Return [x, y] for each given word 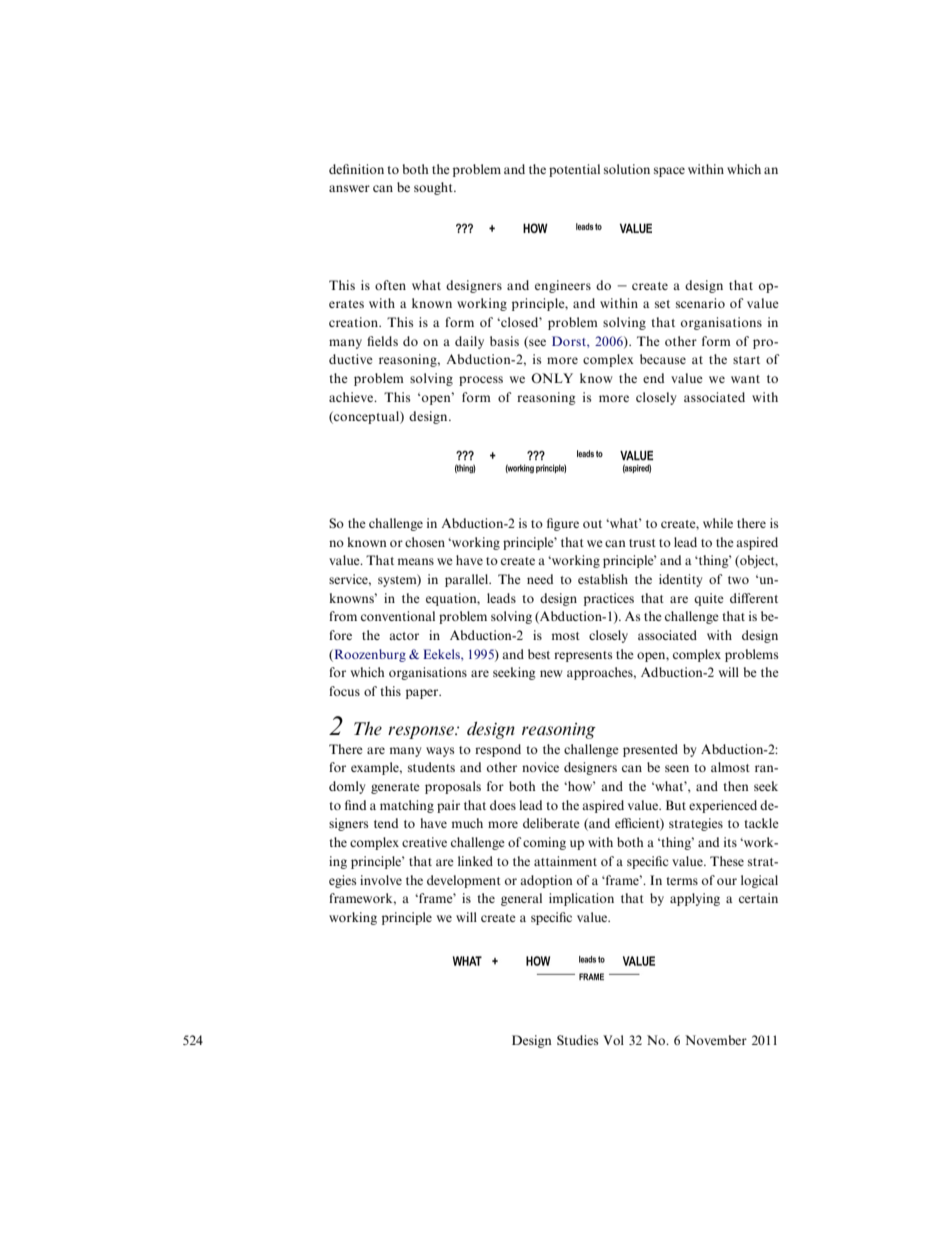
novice [540, 767]
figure [563, 524]
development [464, 881]
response [422, 732]
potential [574, 170]
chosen [425, 542]
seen [677, 768]
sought [434, 188]
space [669, 172]
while [718, 523]
